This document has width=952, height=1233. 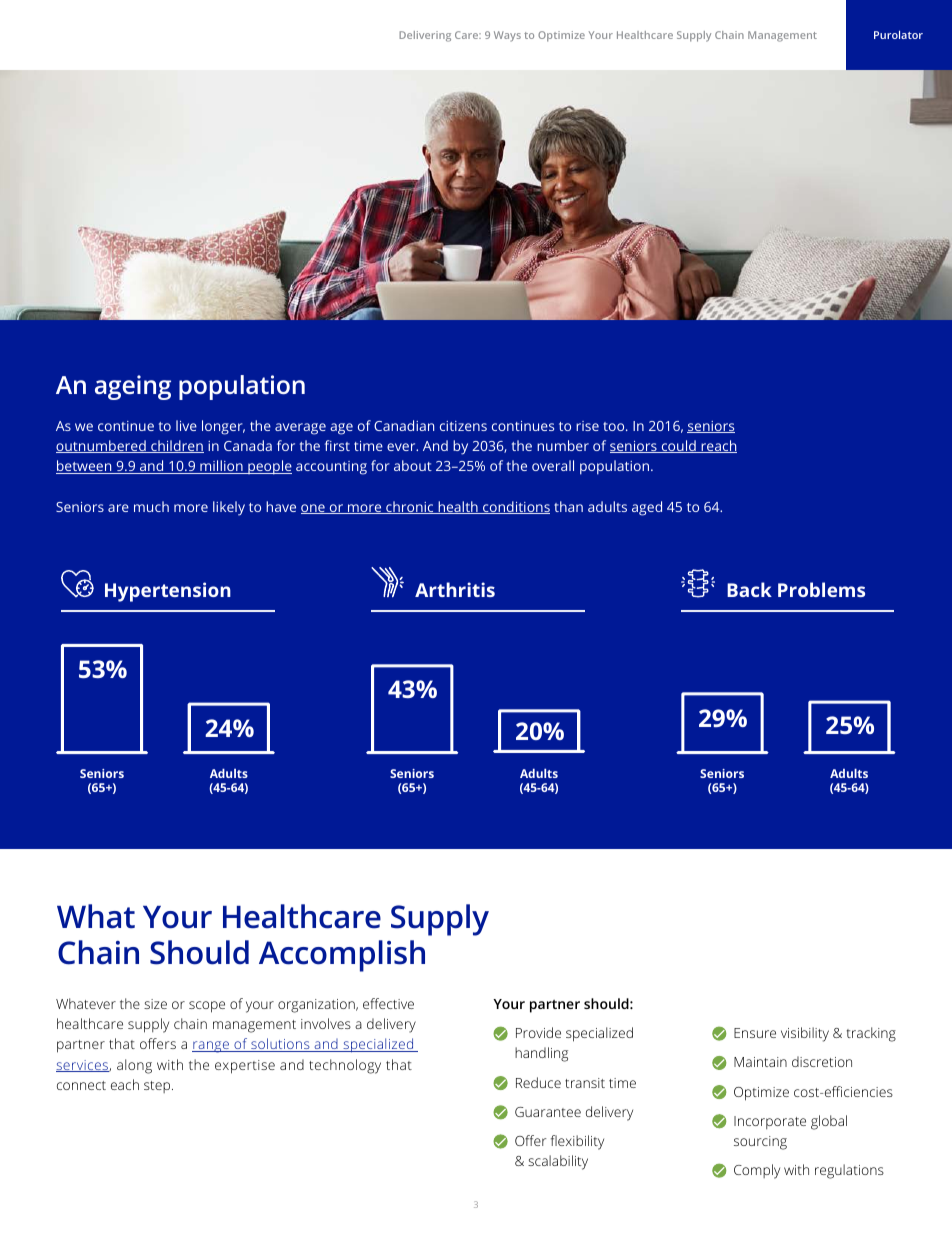 What do you see at coordinates (133, 387) in the document?
I see `ageing` at bounding box center [133, 387].
